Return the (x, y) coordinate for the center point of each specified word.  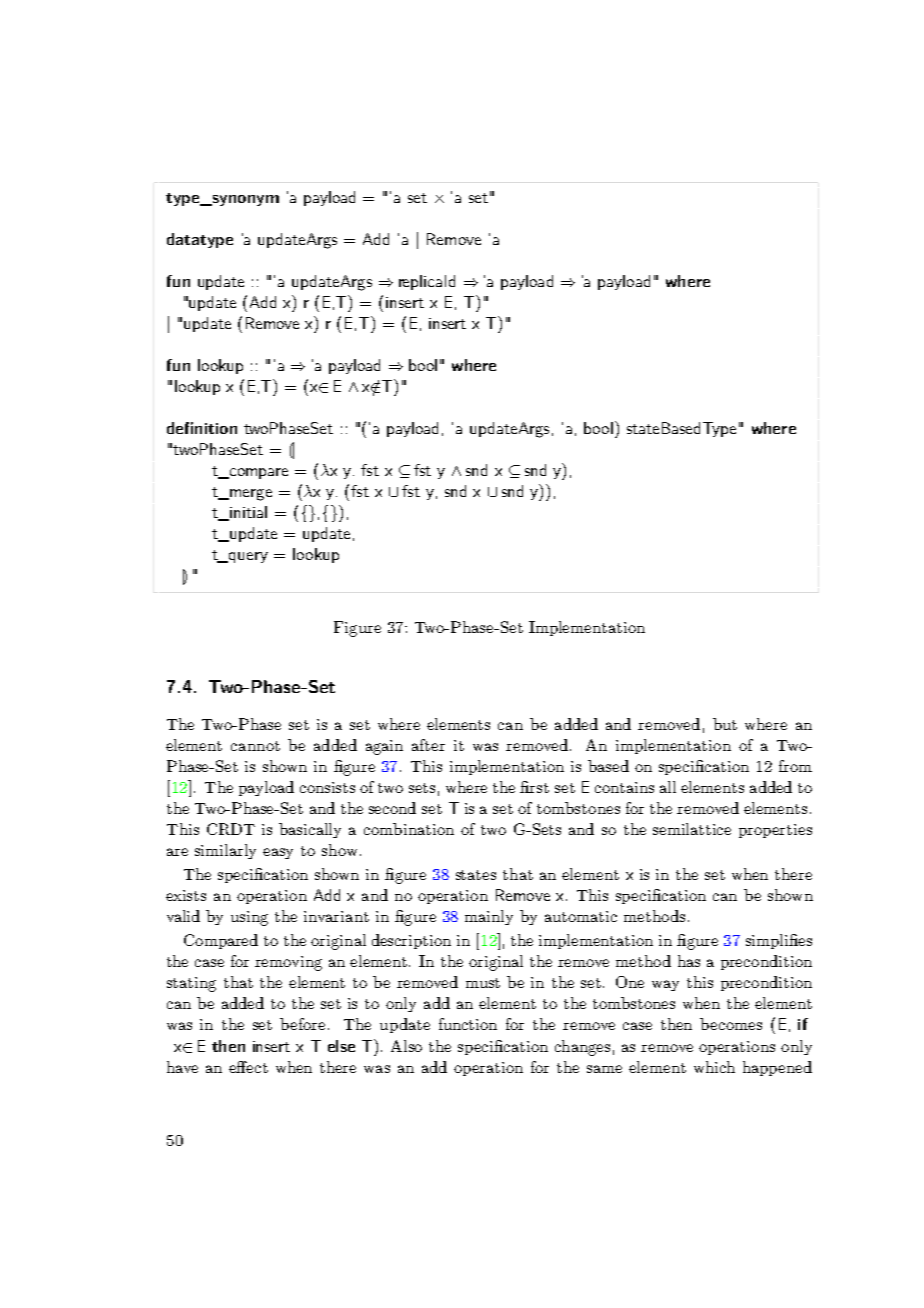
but (725, 724)
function (468, 1024)
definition (202, 428)
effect (248, 1067)
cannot (255, 746)
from (795, 766)
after (428, 745)
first (534, 787)
